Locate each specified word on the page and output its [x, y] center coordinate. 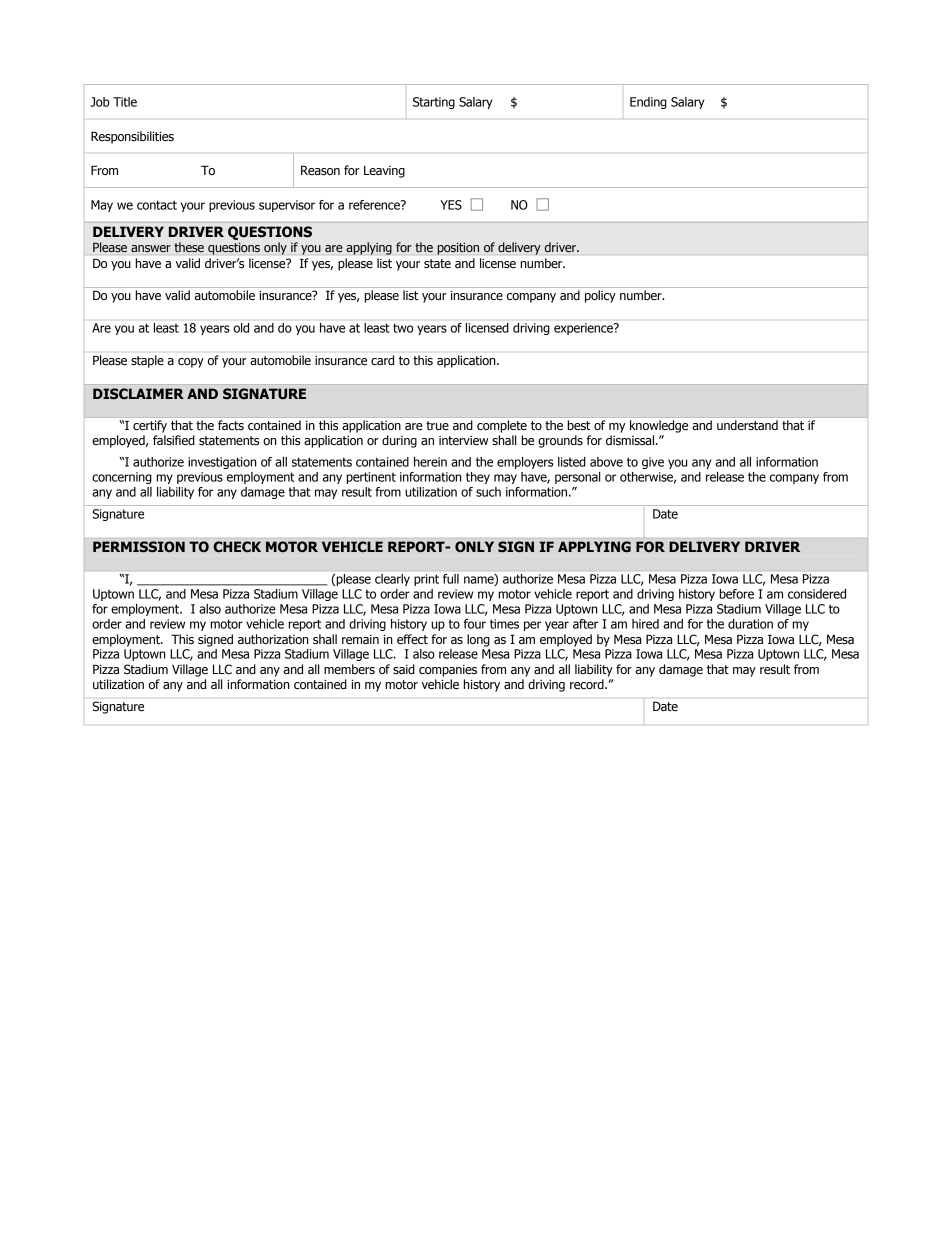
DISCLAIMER [138, 394]
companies [448, 671]
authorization [273, 639]
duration [750, 624]
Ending [648, 103]
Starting [434, 103]
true [437, 426]
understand [747, 425]
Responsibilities [132, 137]
